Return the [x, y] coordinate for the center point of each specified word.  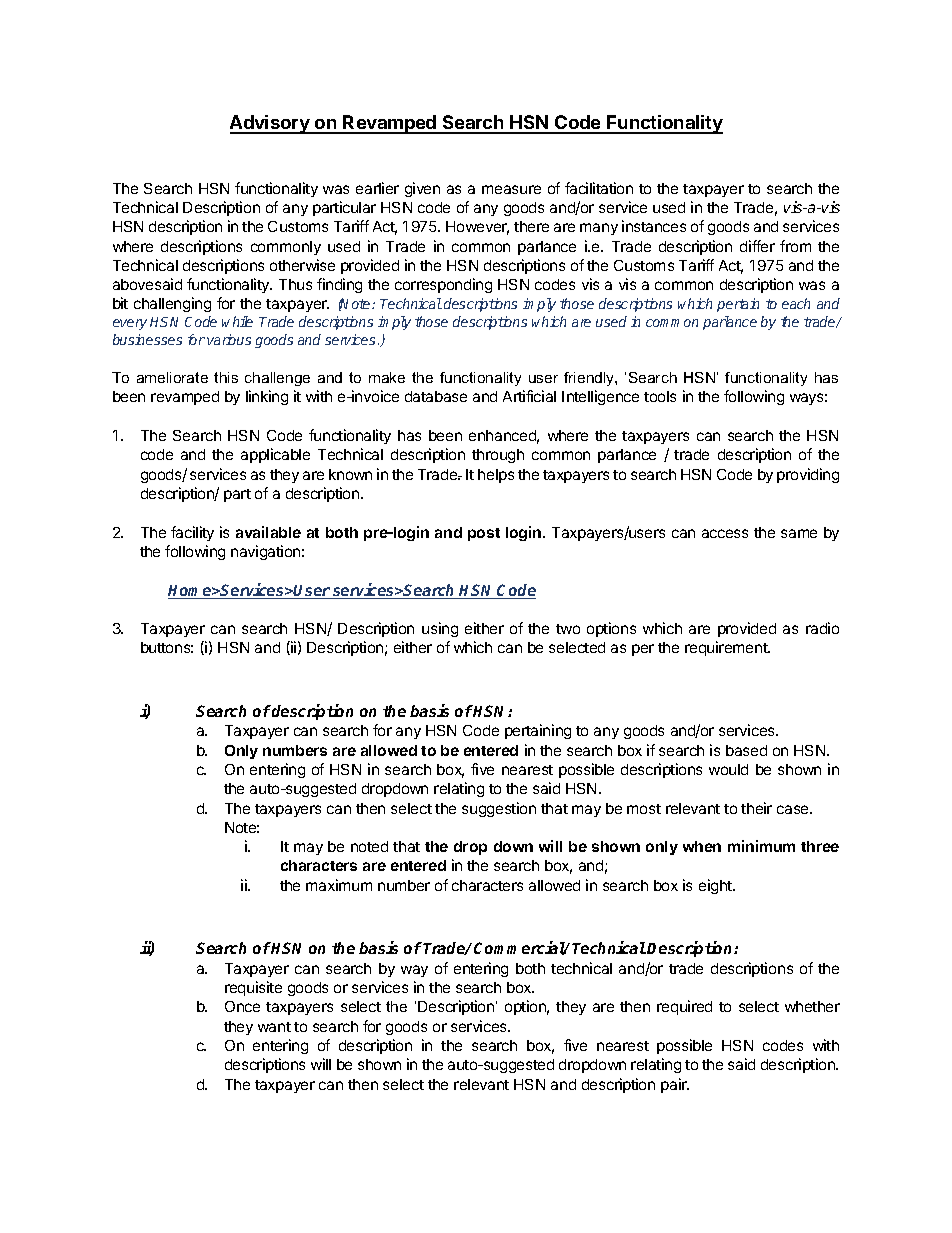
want [274, 1027]
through [498, 456]
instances [654, 226]
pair [675, 1085]
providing [808, 475]
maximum [339, 885]
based [746, 750]
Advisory [271, 124]
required [684, 1007]
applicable [275, 455]
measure [511, 189]
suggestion [499, 809]
